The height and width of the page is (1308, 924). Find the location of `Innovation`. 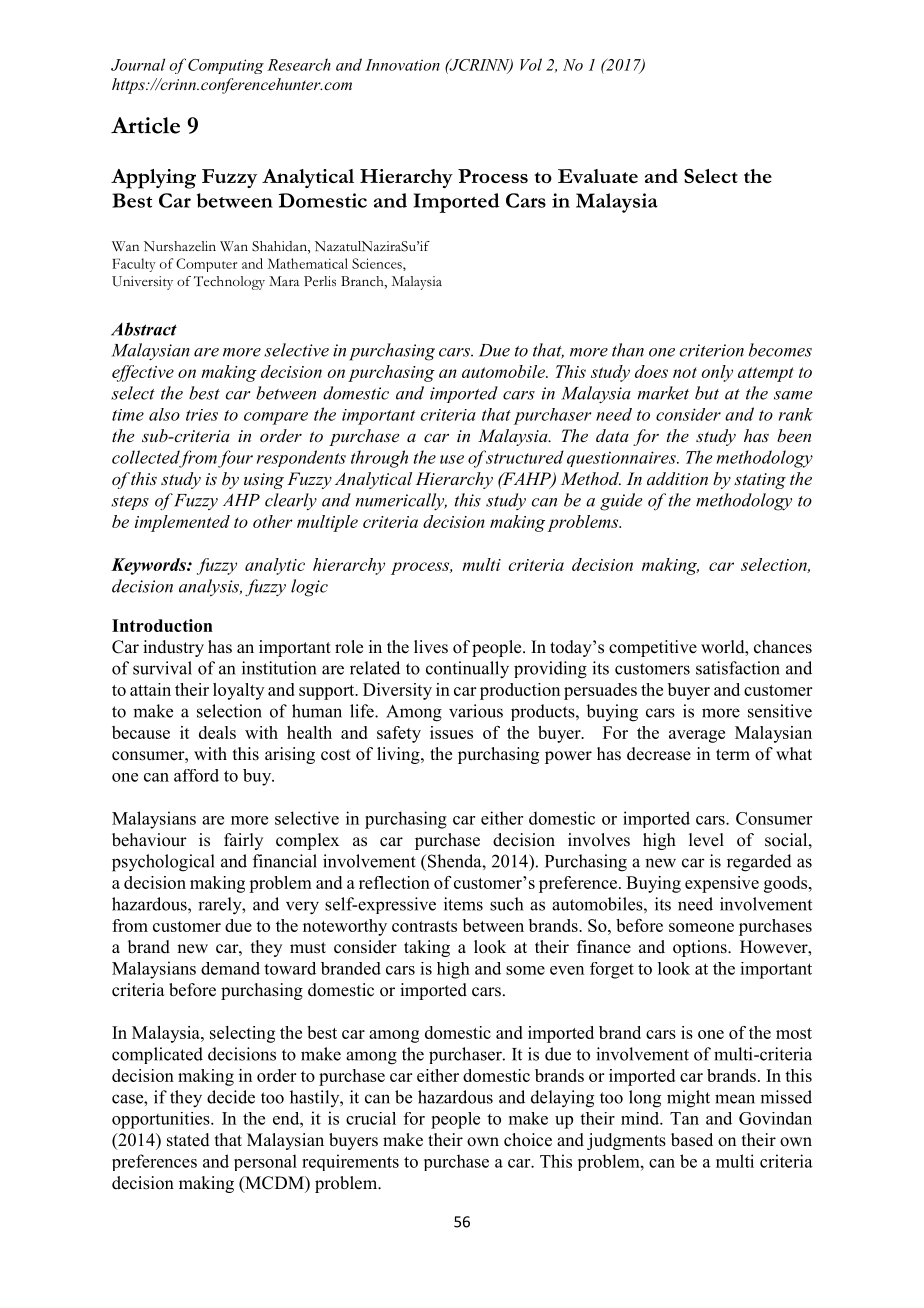

Innovation is located at coordinates (402, 65).
